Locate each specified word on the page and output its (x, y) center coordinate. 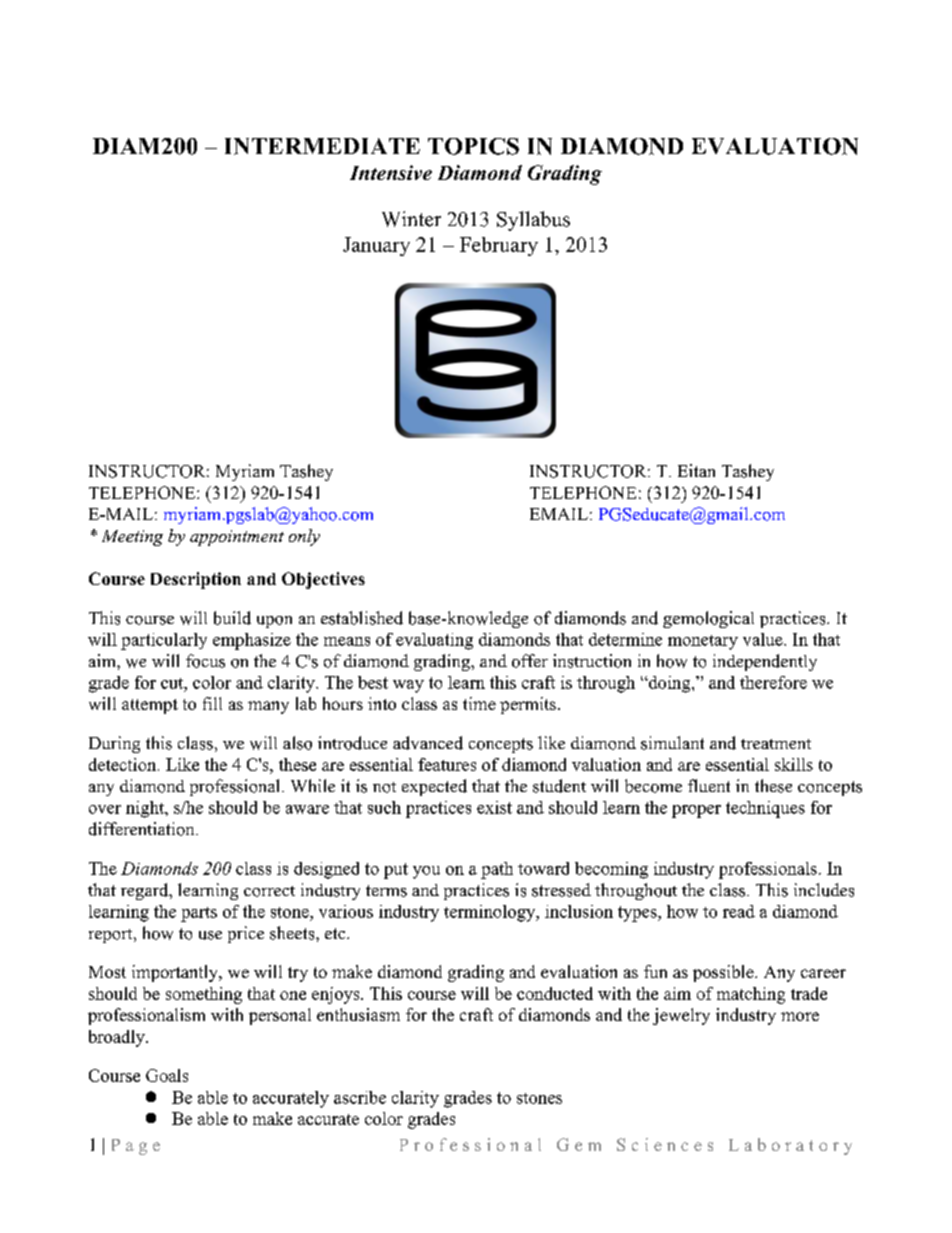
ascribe (360, 1097)
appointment (237, 538)
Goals (167, 1075)
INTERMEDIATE (322, 146)
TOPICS (473, 146)
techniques (765, 809)
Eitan (696, 470)
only (304, 537)
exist (494, 807)
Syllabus (533, 221)
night (146, 809)
